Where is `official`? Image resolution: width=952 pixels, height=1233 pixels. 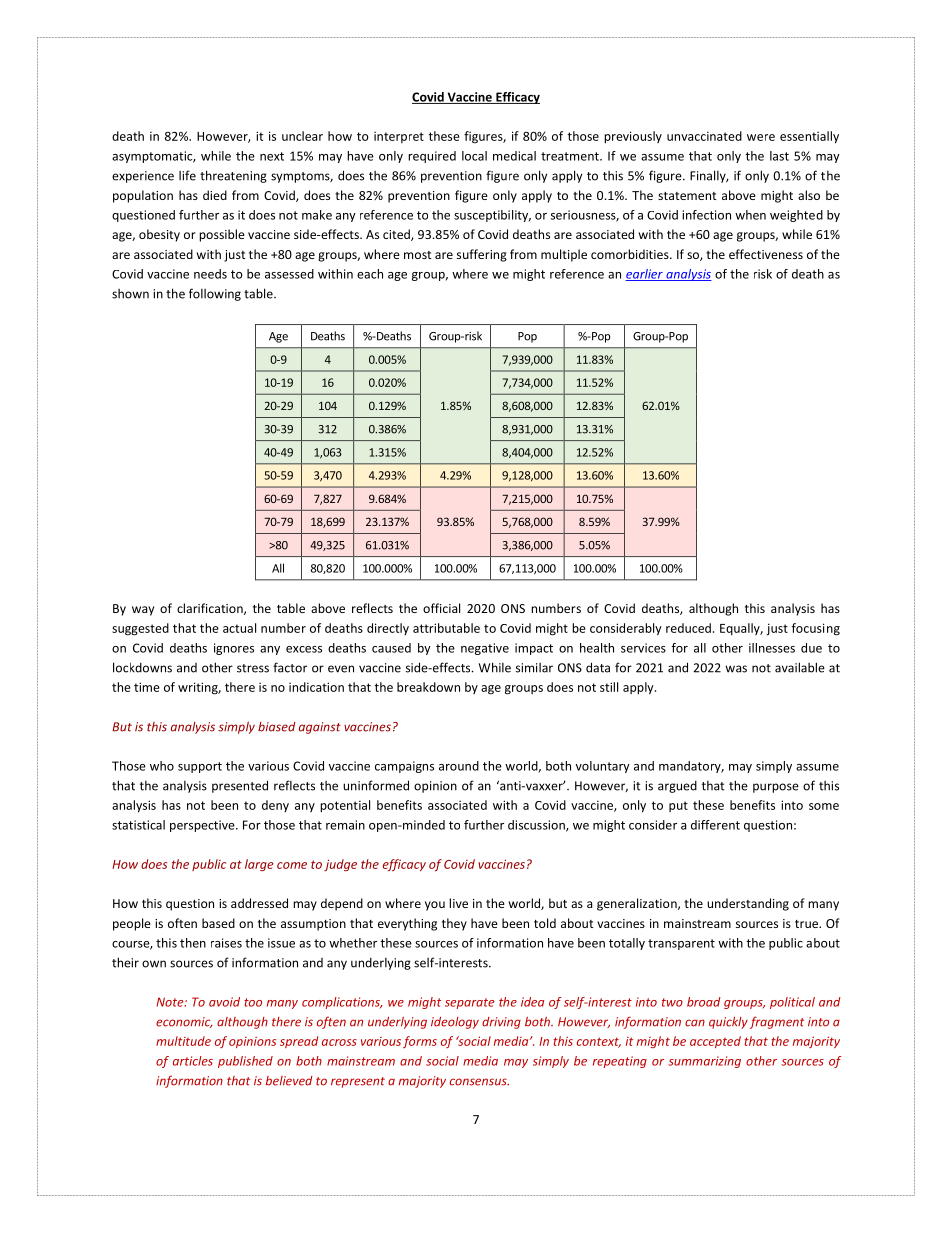
official is located at coordinates (441, 608).
